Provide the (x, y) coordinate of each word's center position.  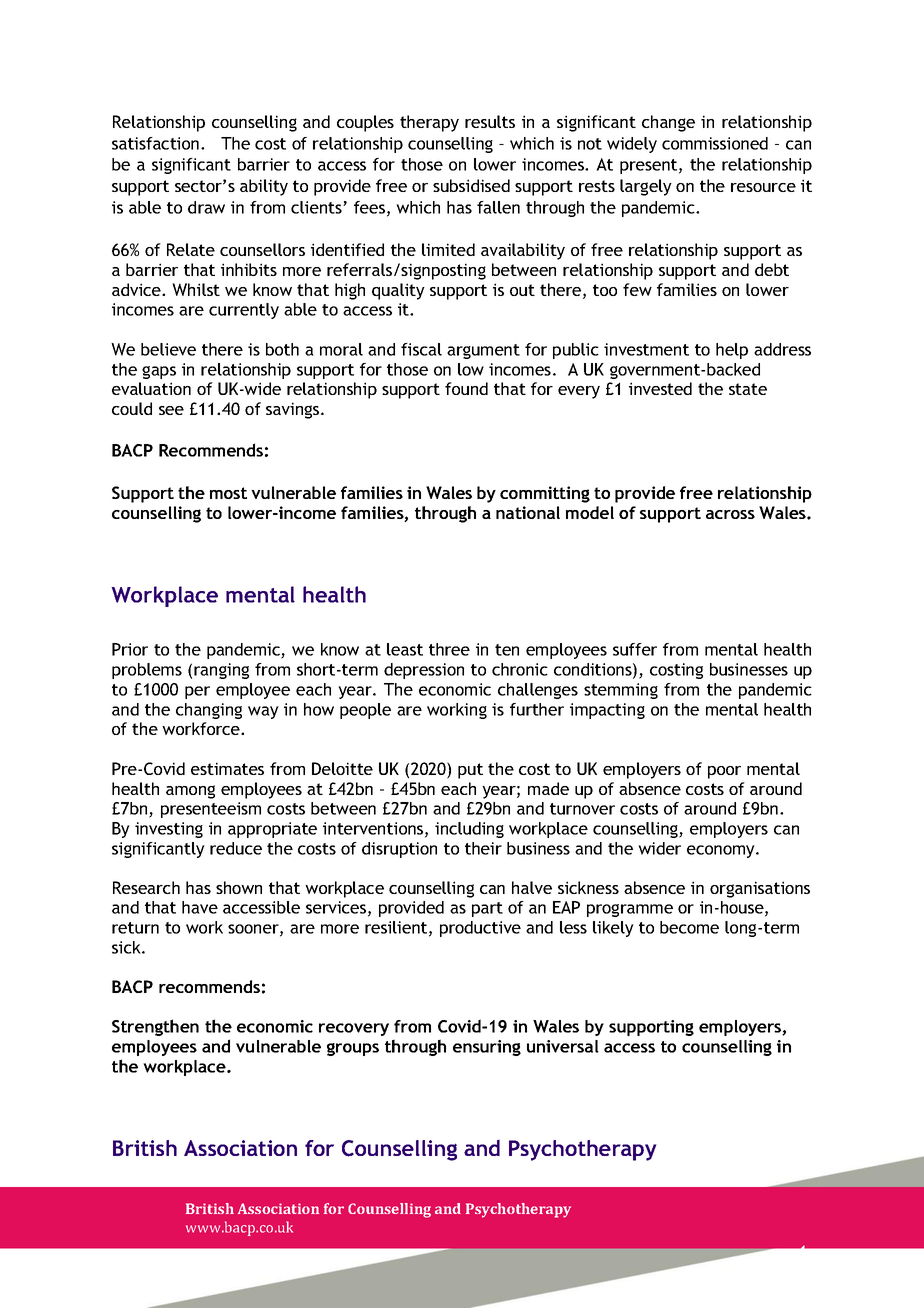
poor (724, 772)
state (748, 389)
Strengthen (155, 1027)
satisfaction (157, 143)
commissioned (715, 143)
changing (209, 711)
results (490, 121)
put (470, 771)
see (171, 410)
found (466, 388)
